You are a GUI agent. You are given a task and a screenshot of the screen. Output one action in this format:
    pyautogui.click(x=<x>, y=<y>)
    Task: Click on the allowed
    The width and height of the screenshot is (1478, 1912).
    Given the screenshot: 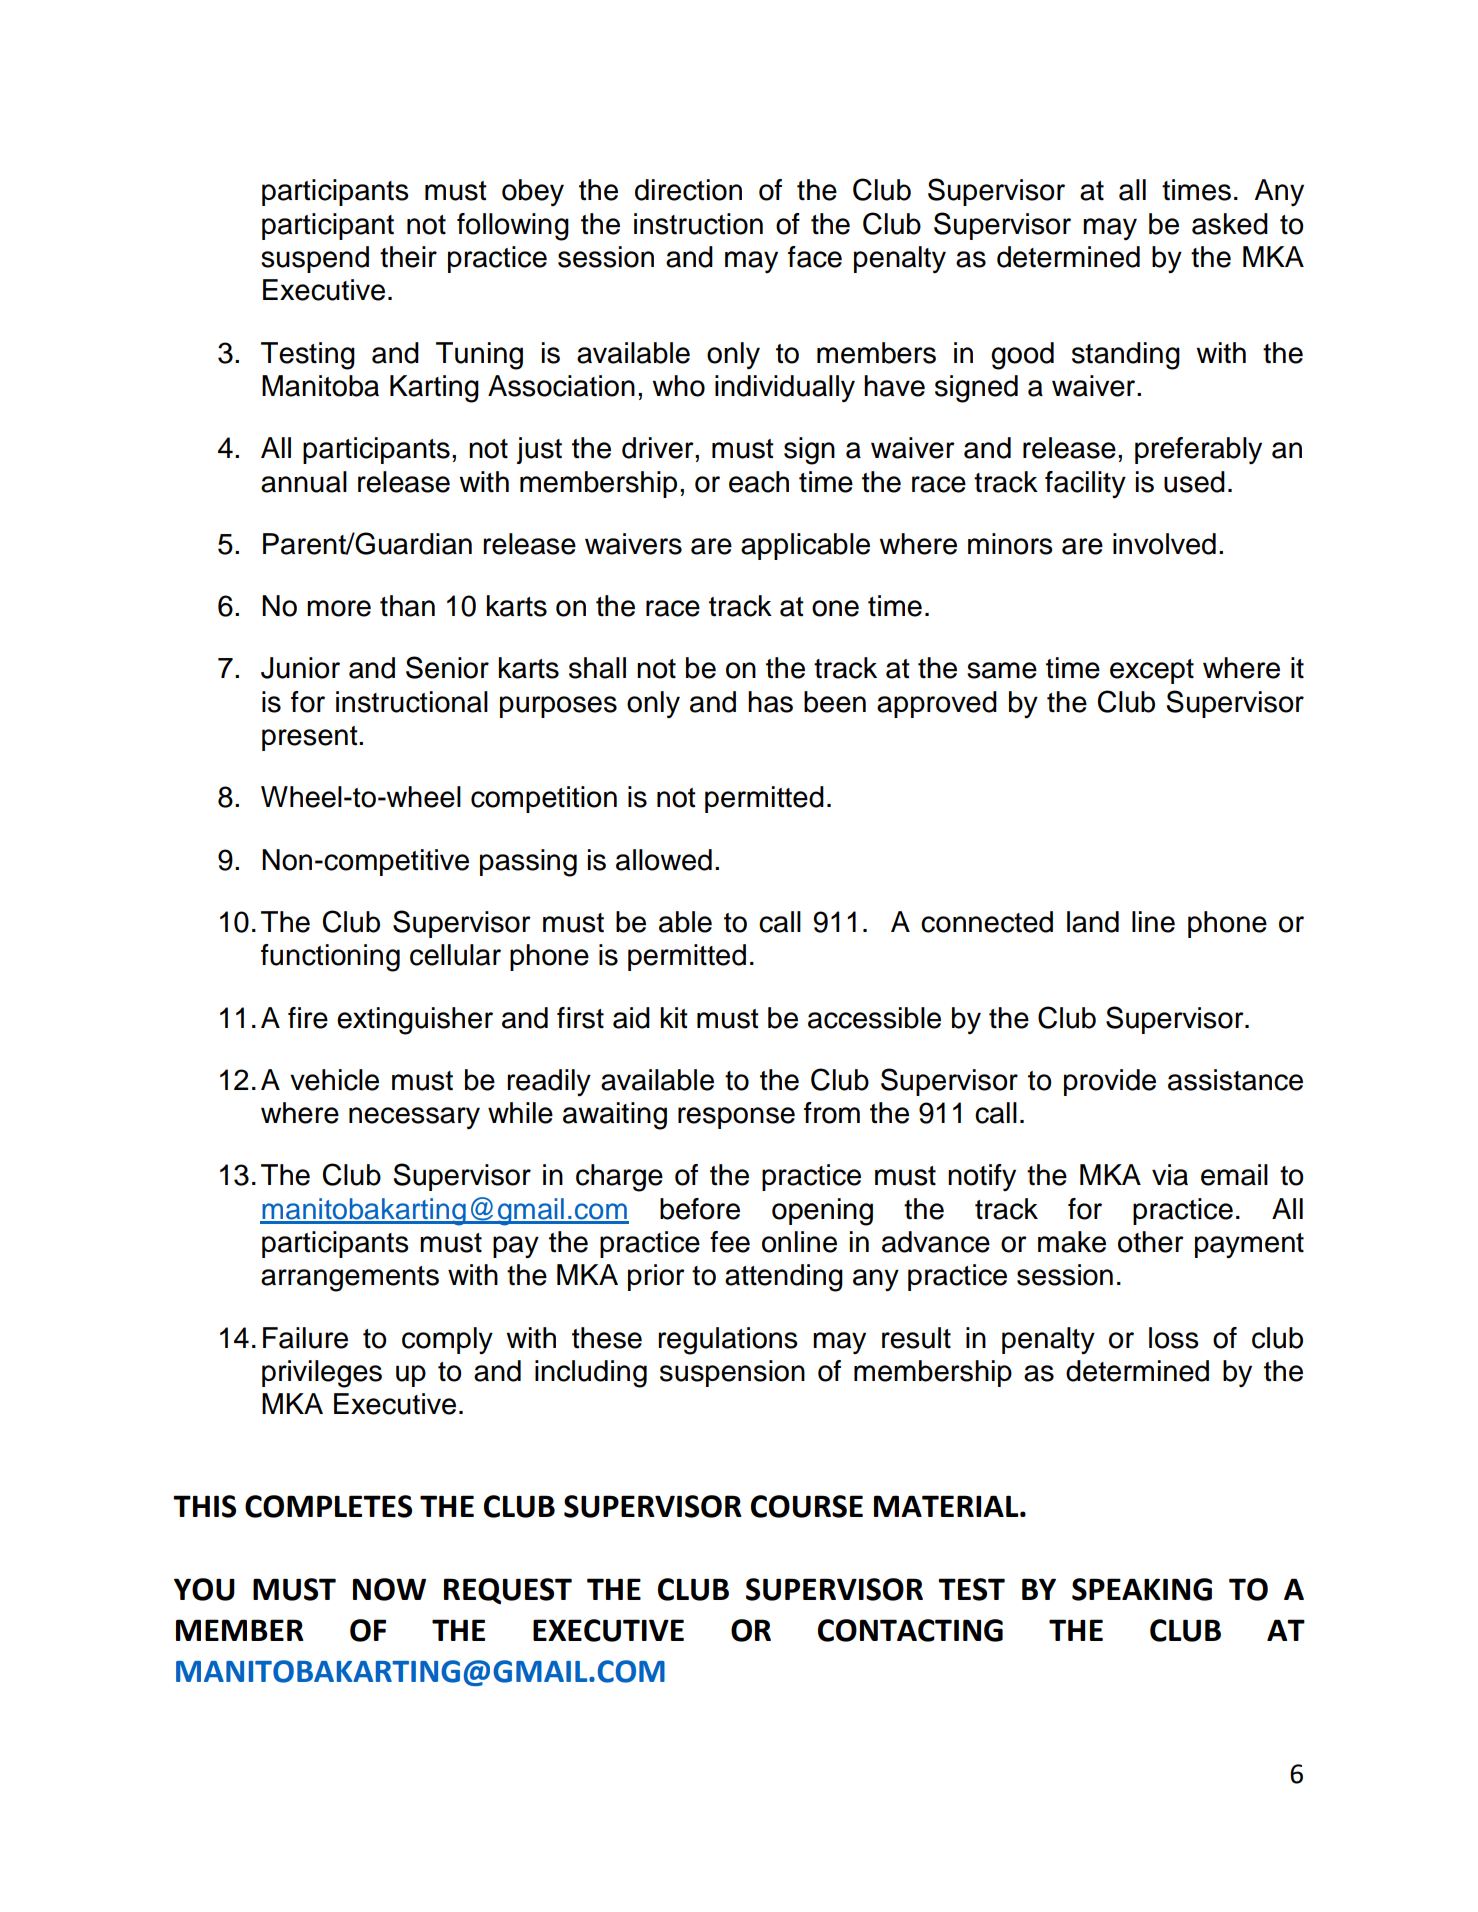 What is the action you would take?
    pyautogui.click(x=664, y=860)
